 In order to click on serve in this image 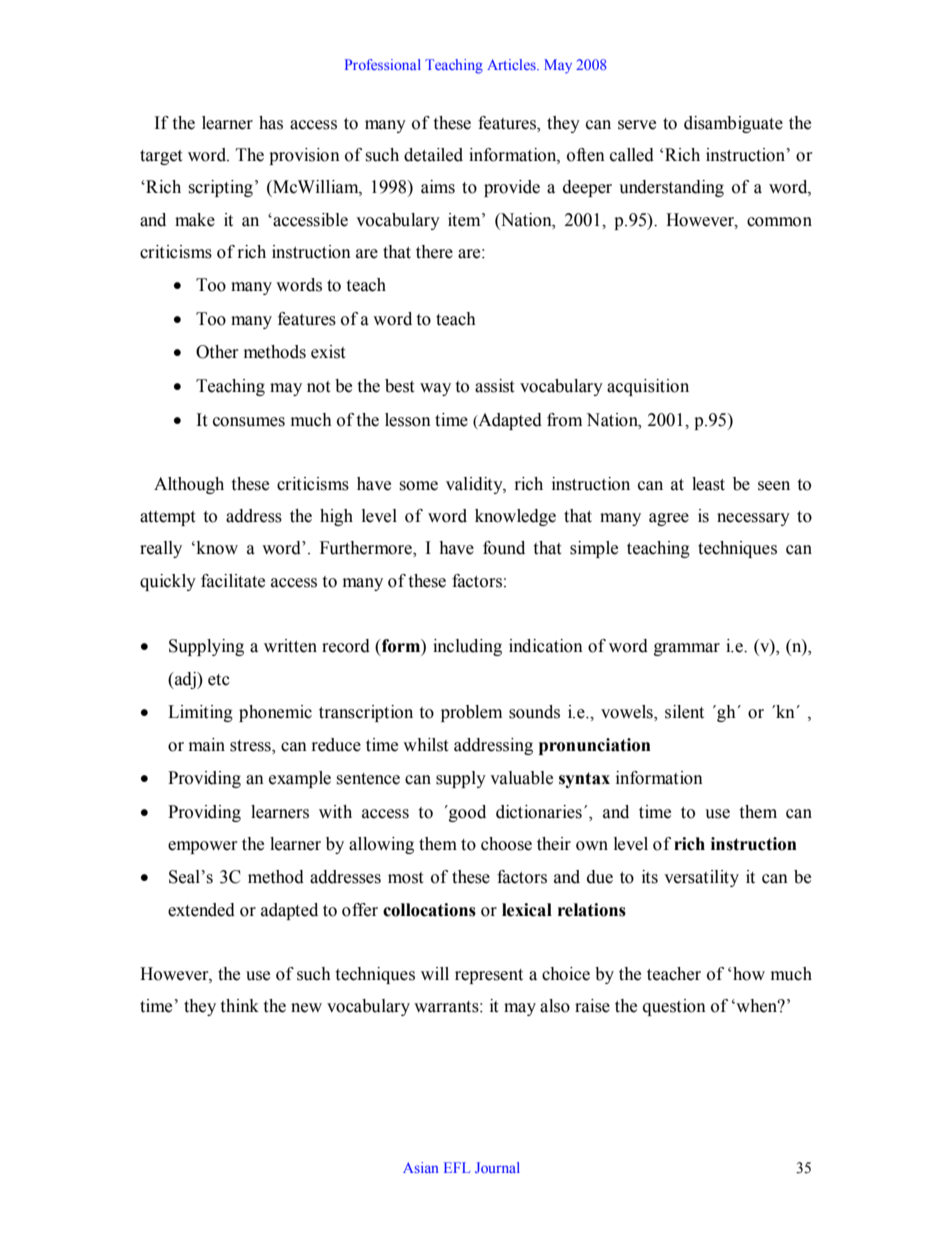, I will do `click(637, 125)`.
